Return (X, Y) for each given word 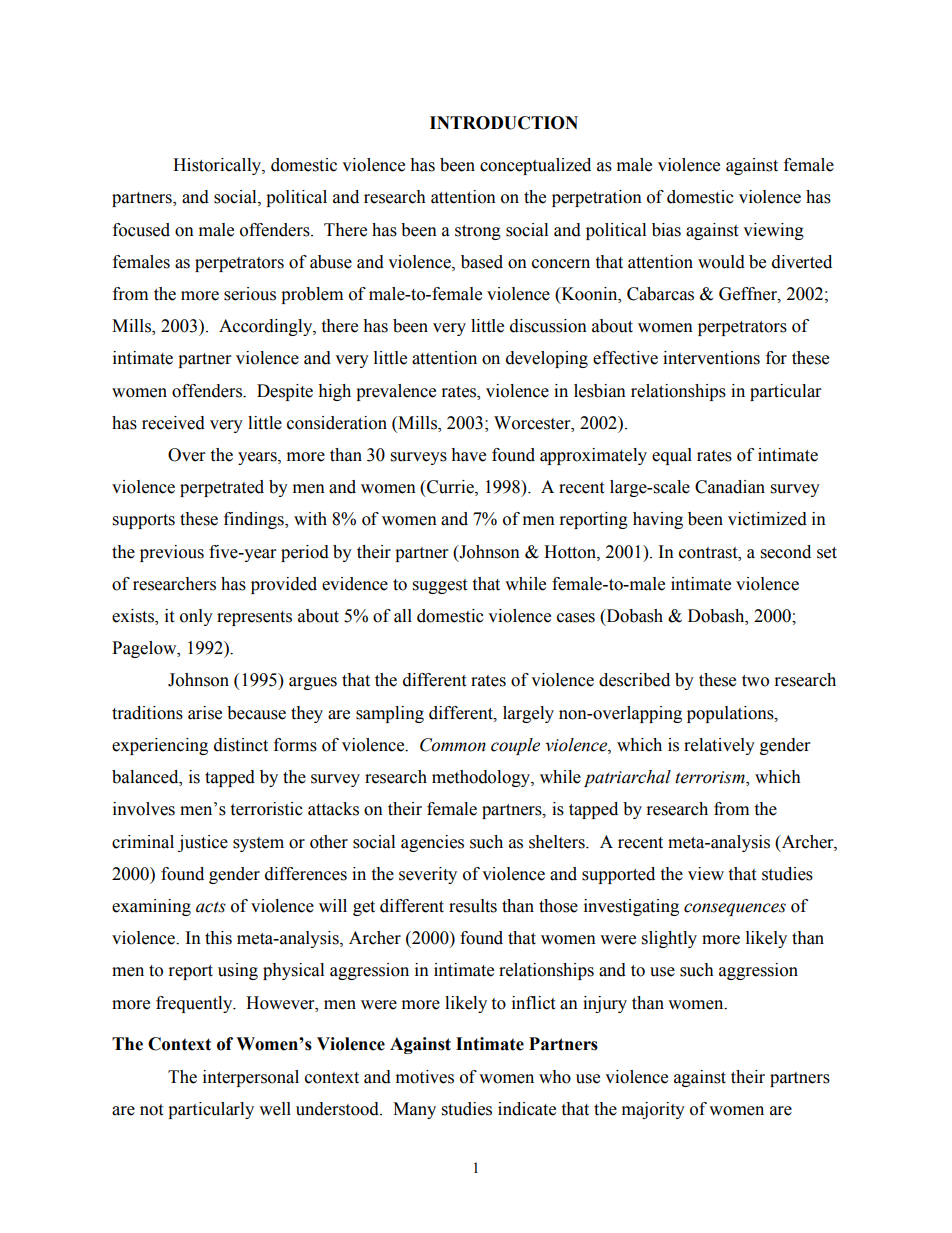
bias (666, 230)
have (468, 455)
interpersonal (251, 1078)
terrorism (711, 778)
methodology (482, 778)
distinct (241, 745)
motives (425, 1077)
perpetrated (222, 488)
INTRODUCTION (504, 123)
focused (141, 230)
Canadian (730, 487)
